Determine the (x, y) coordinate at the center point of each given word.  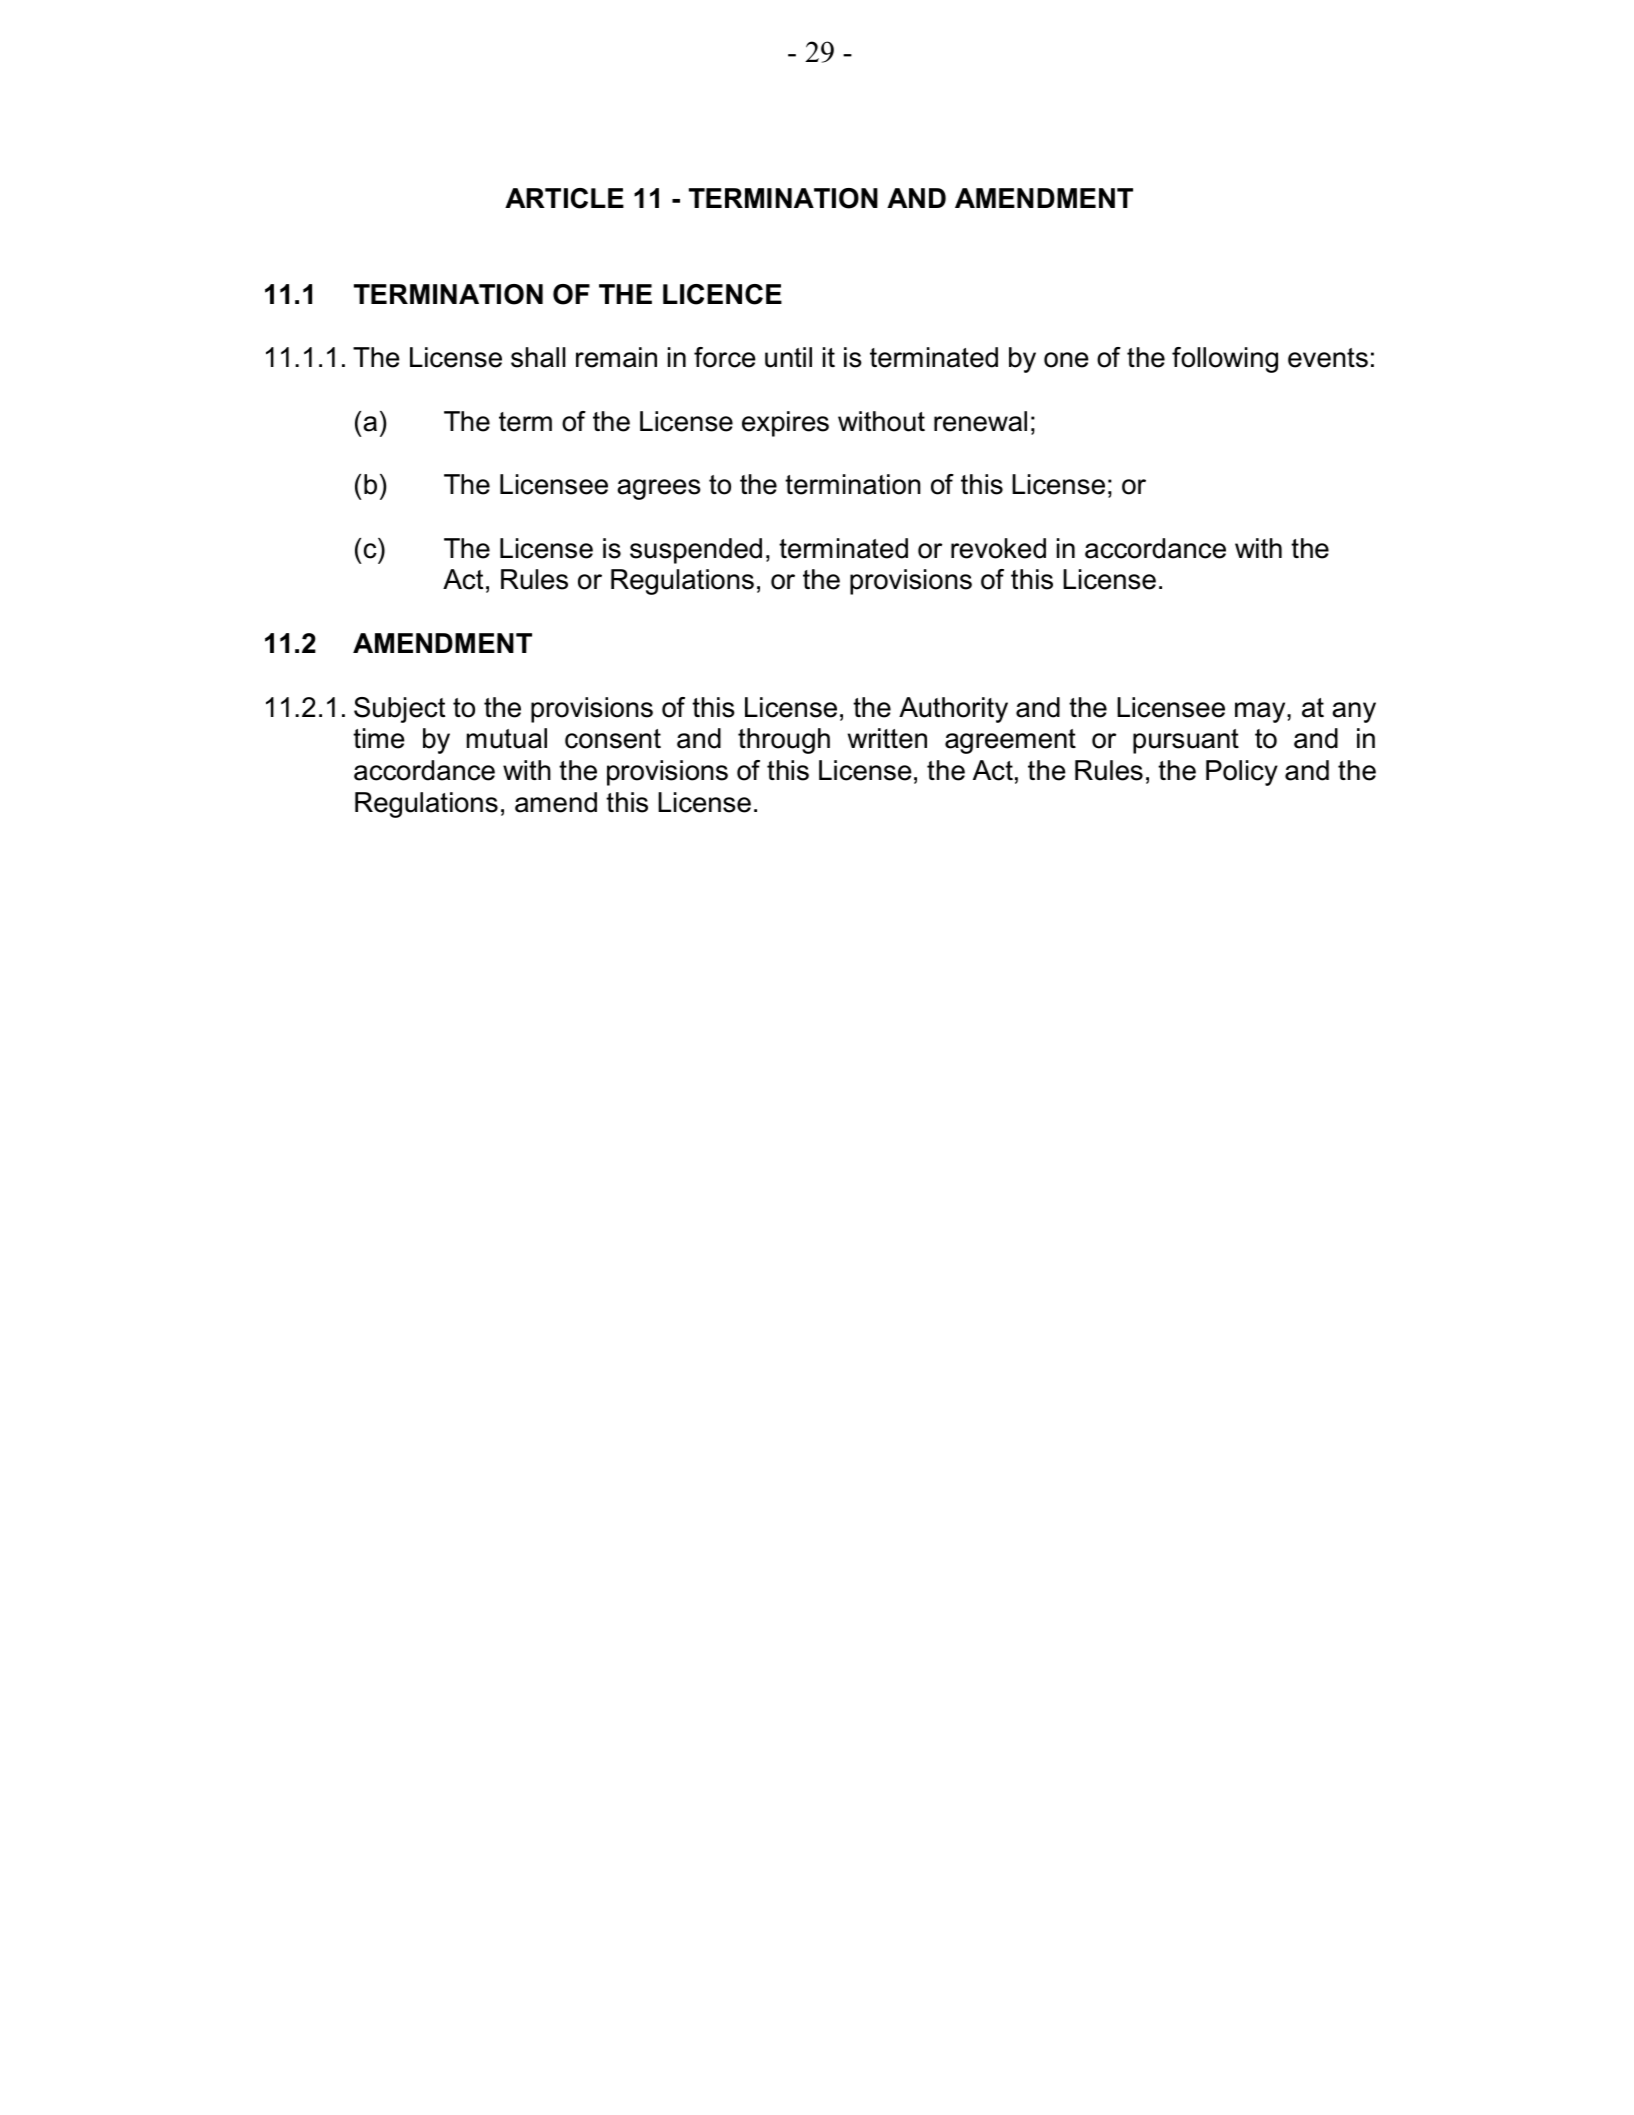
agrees (659, 489)
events (1328, 358)
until (788, 357)
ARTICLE (564, 198)
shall (538, 357)
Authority (953, 710)
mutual (507, 738)
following (1225, 360)
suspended (696, 551)
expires (785, 424)
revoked (998, 548)
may (1261, 712)
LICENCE (722, 294)
